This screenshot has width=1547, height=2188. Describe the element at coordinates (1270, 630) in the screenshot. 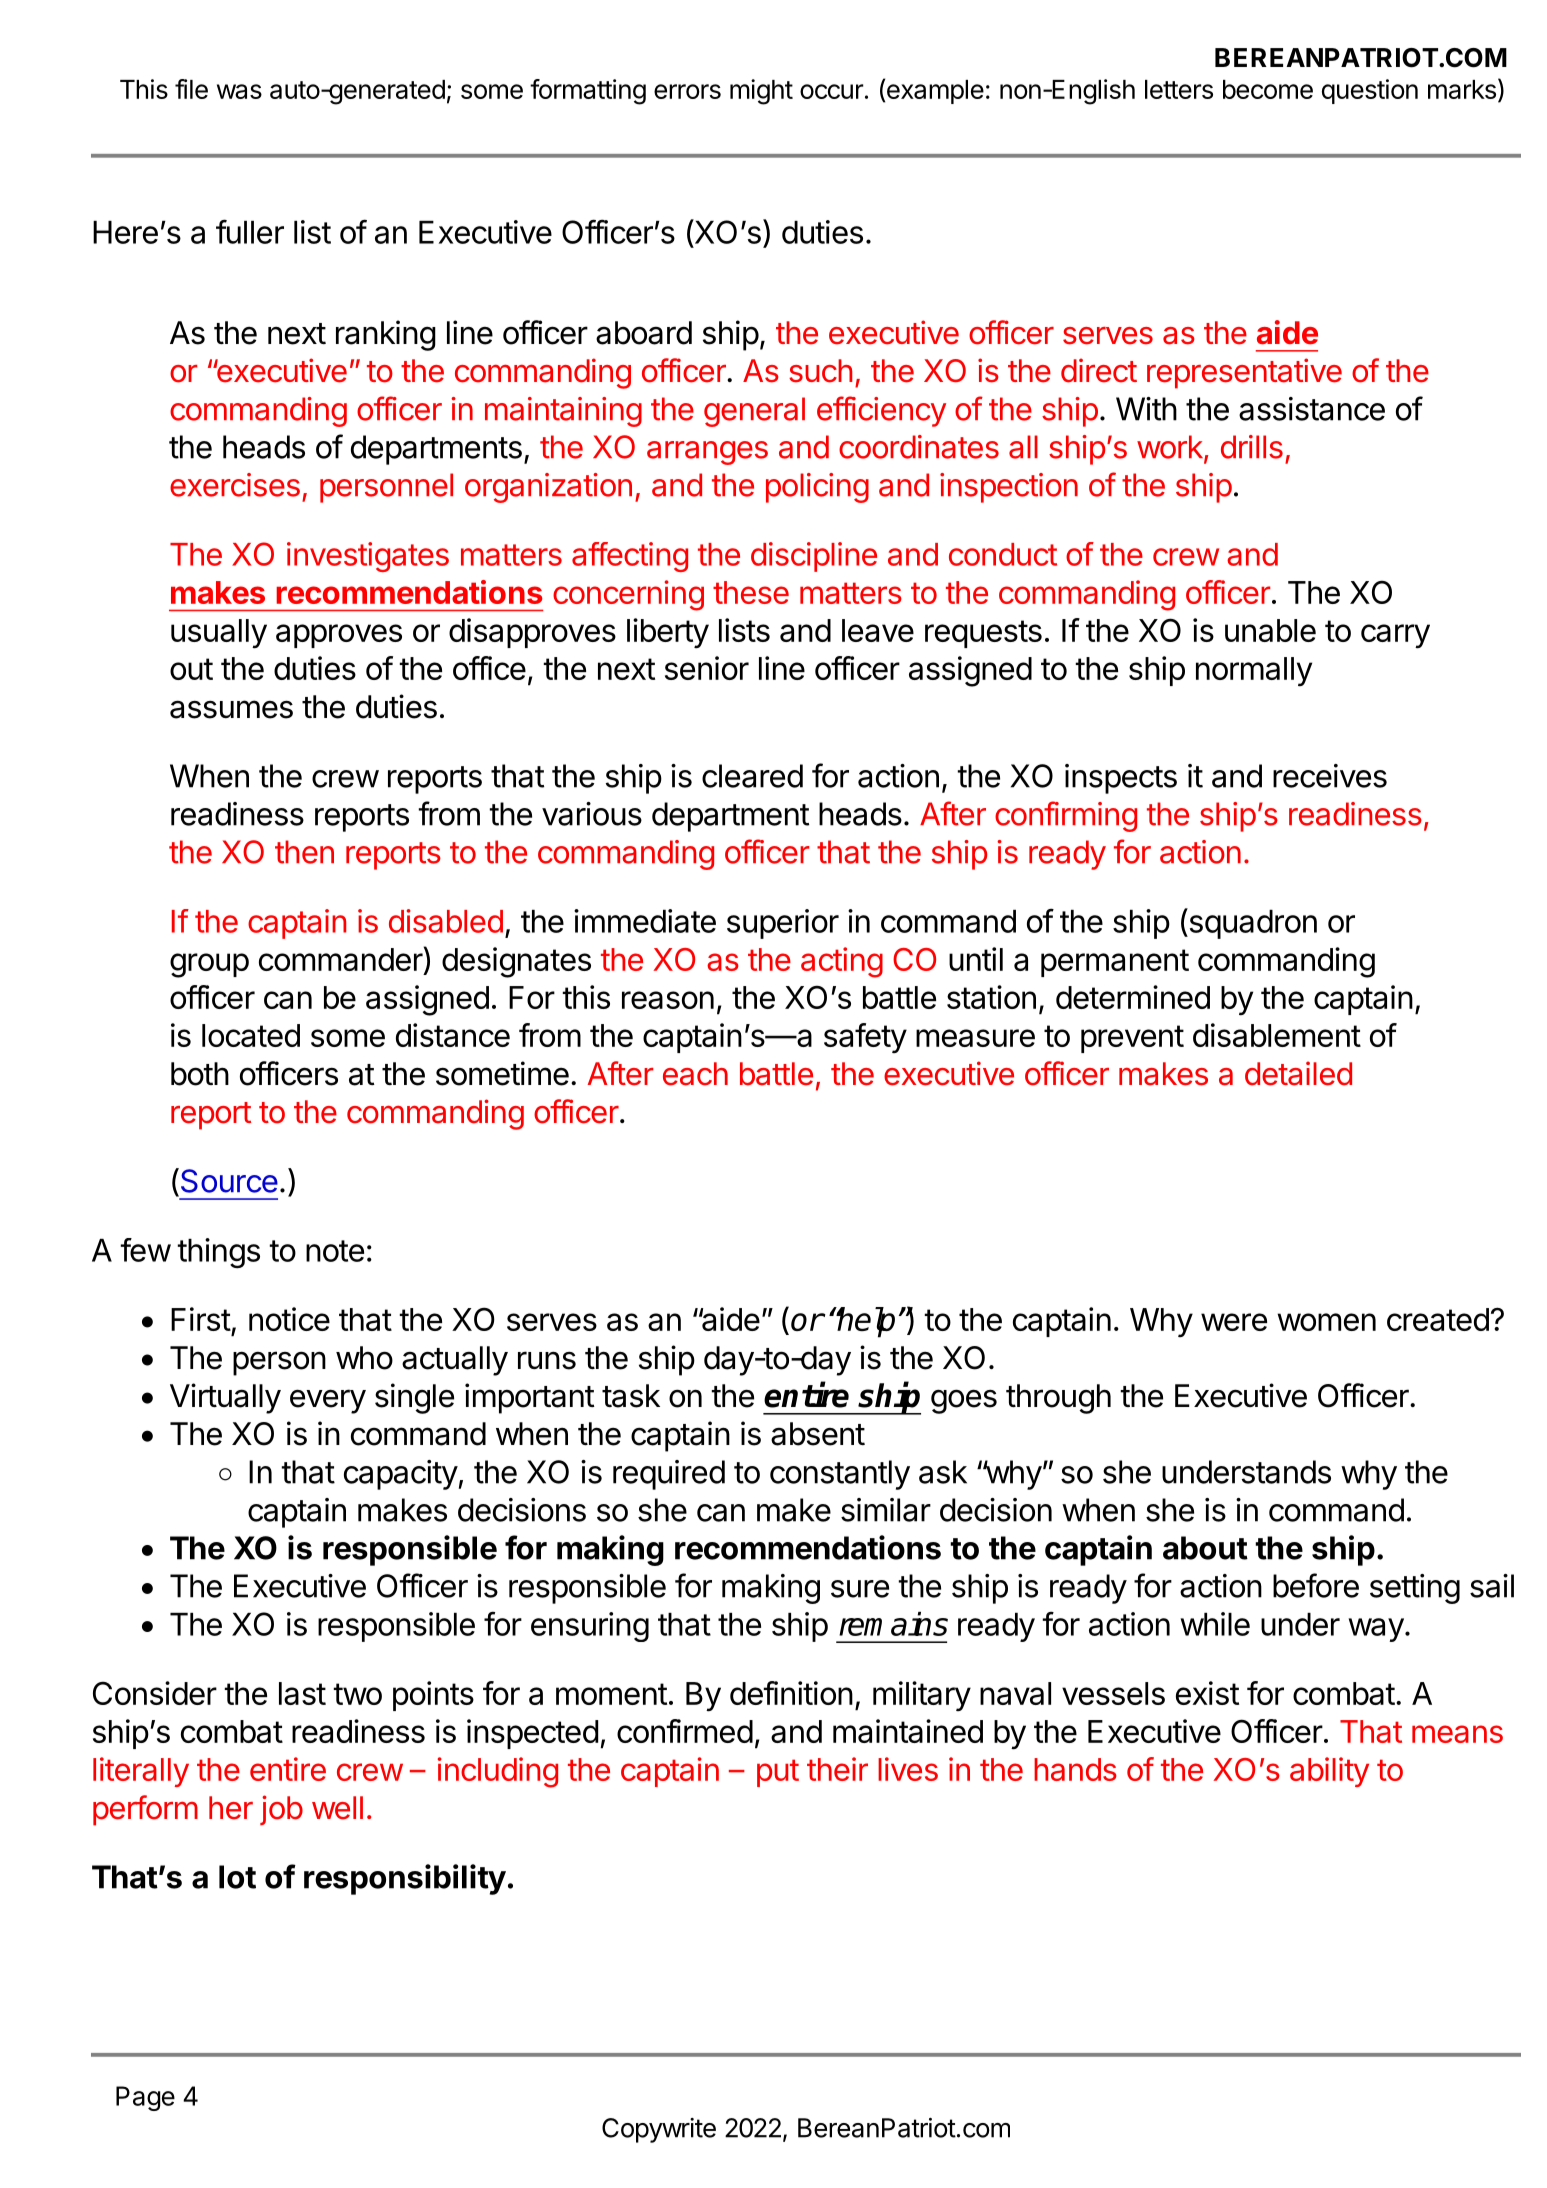

I see `unable` at that location.
